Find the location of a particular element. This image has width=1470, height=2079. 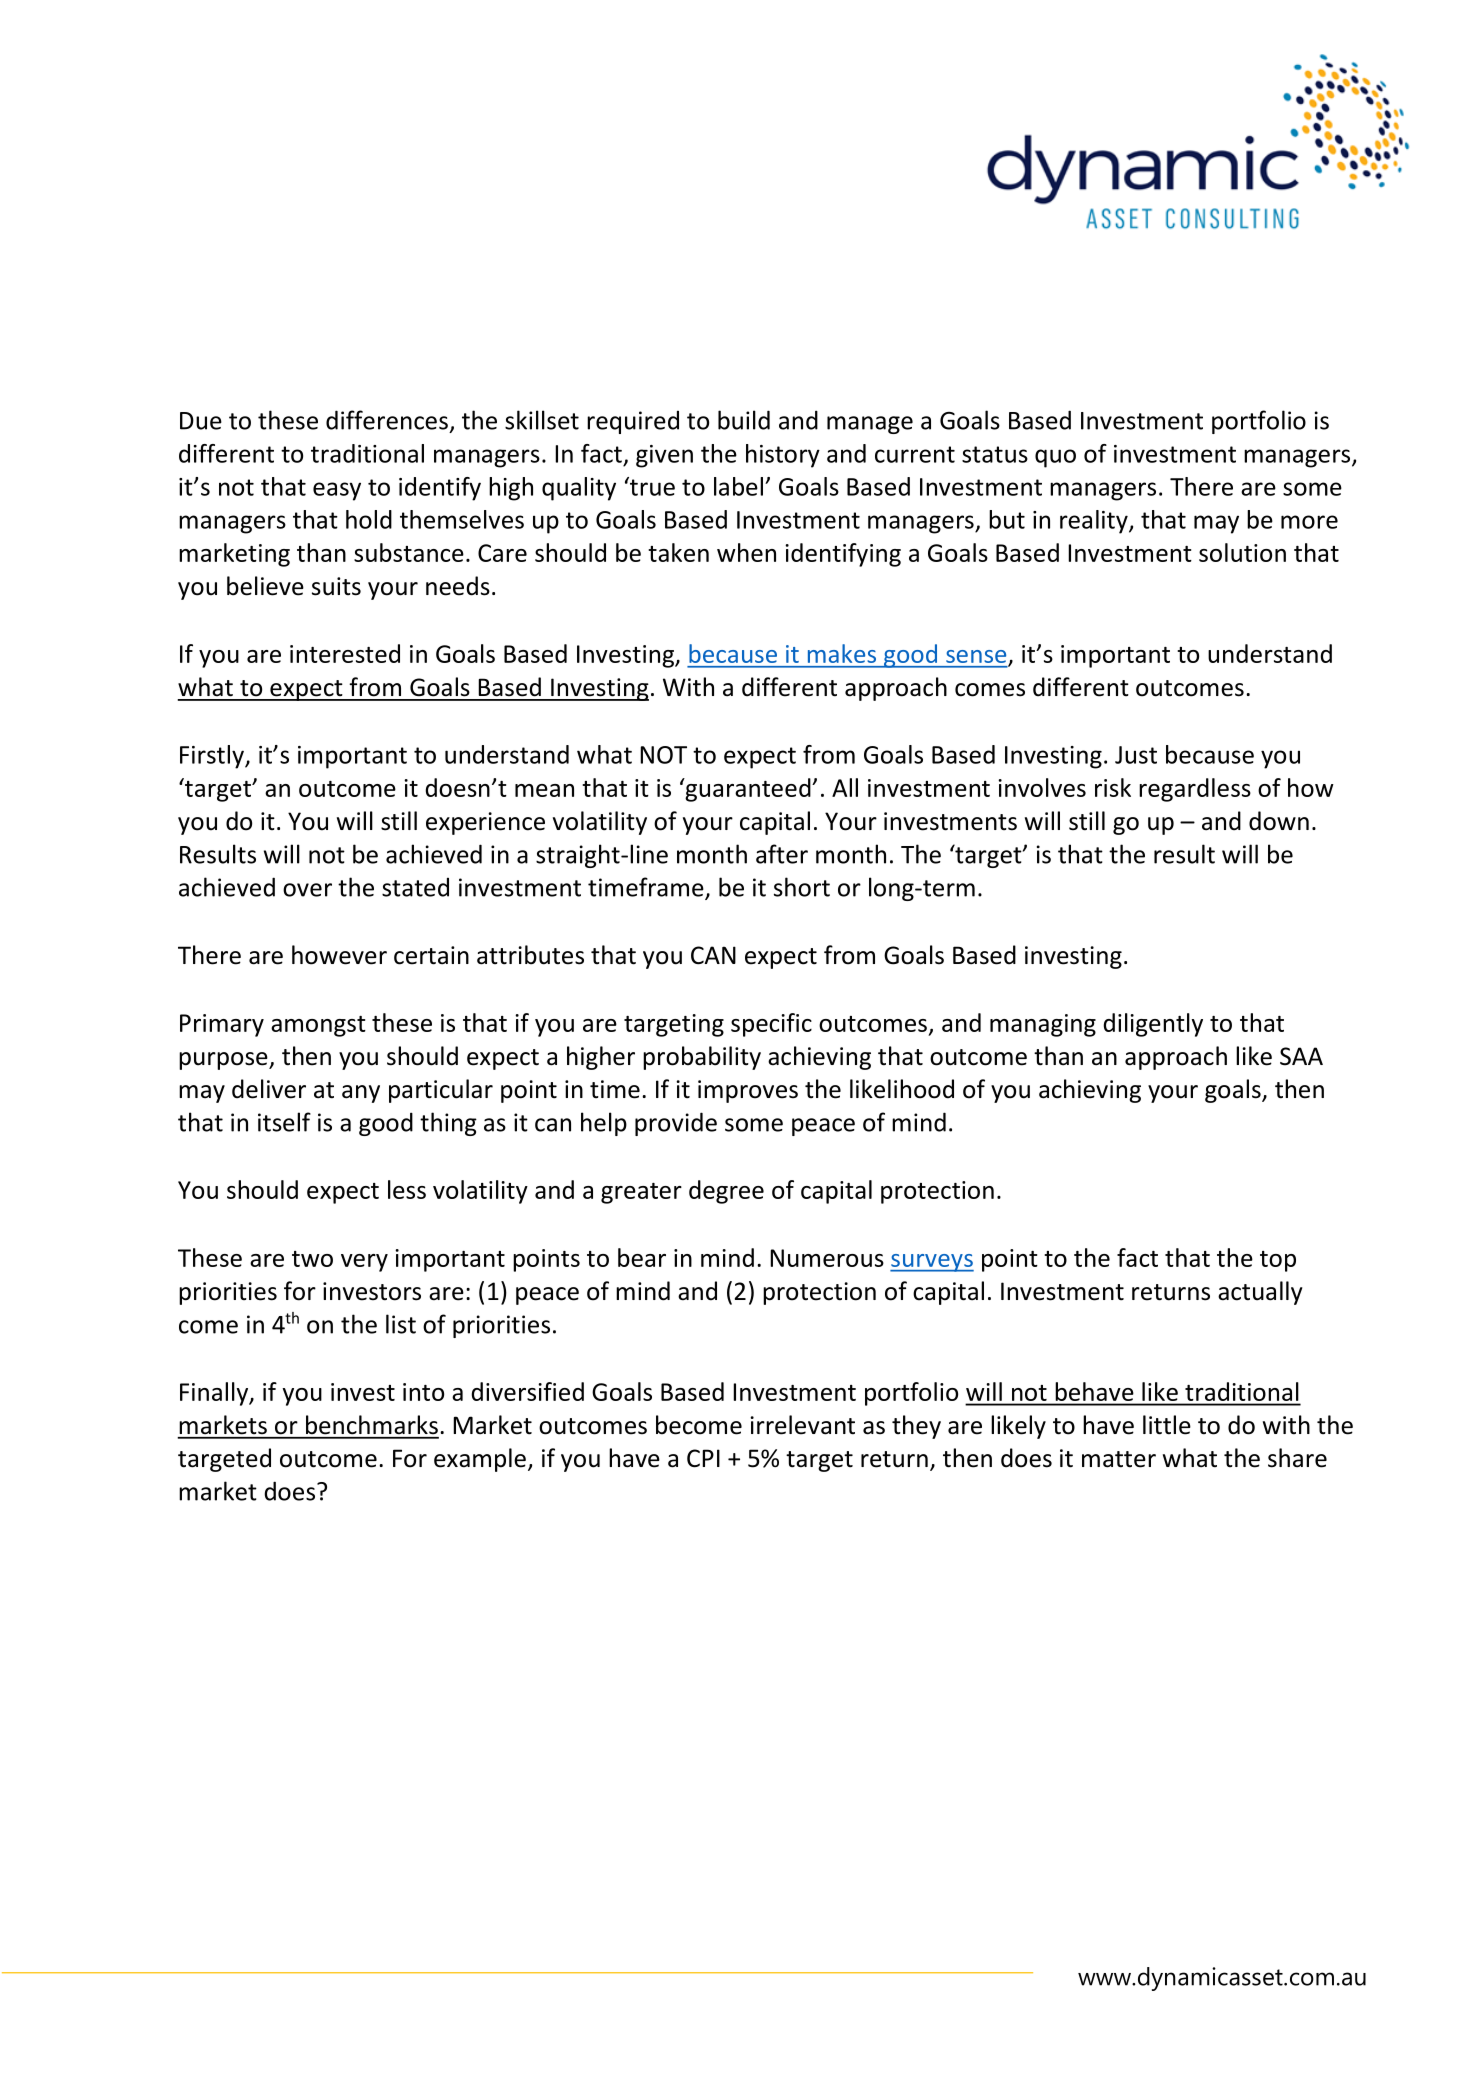

differences is located at coordinates (387, 420).
